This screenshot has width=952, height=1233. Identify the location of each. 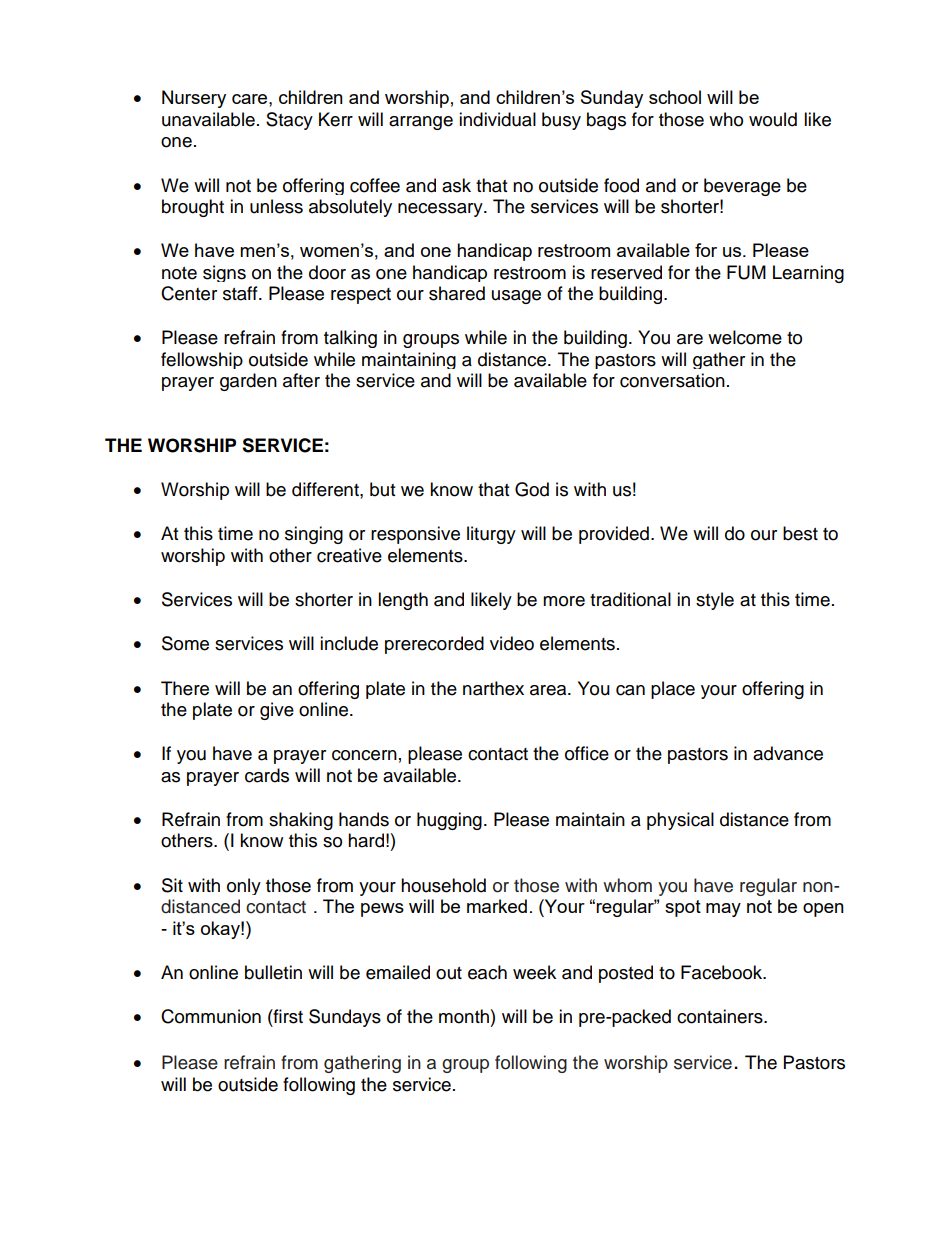
(487, 972).
